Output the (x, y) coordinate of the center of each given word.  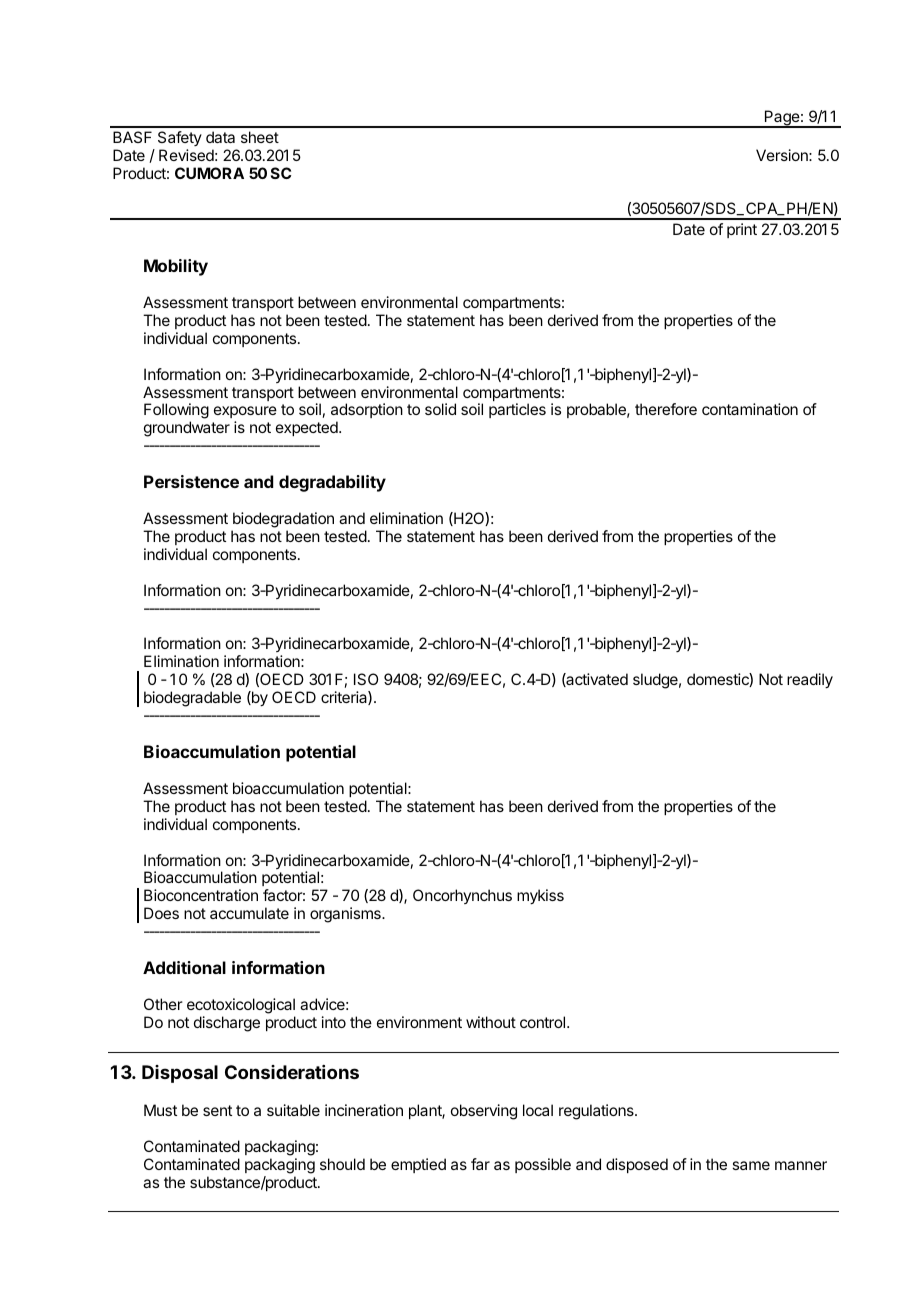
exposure (245, 414)
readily (810, 681)
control (542, 1022)
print (742, 230)
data (220, 137)
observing (484, 1112)
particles (517, 410)
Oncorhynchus (462, 896)
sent (217, 1110)
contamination (750, 409)
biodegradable (192, 699)
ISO (366, 679)
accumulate (249, 913)
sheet (260, 137)
